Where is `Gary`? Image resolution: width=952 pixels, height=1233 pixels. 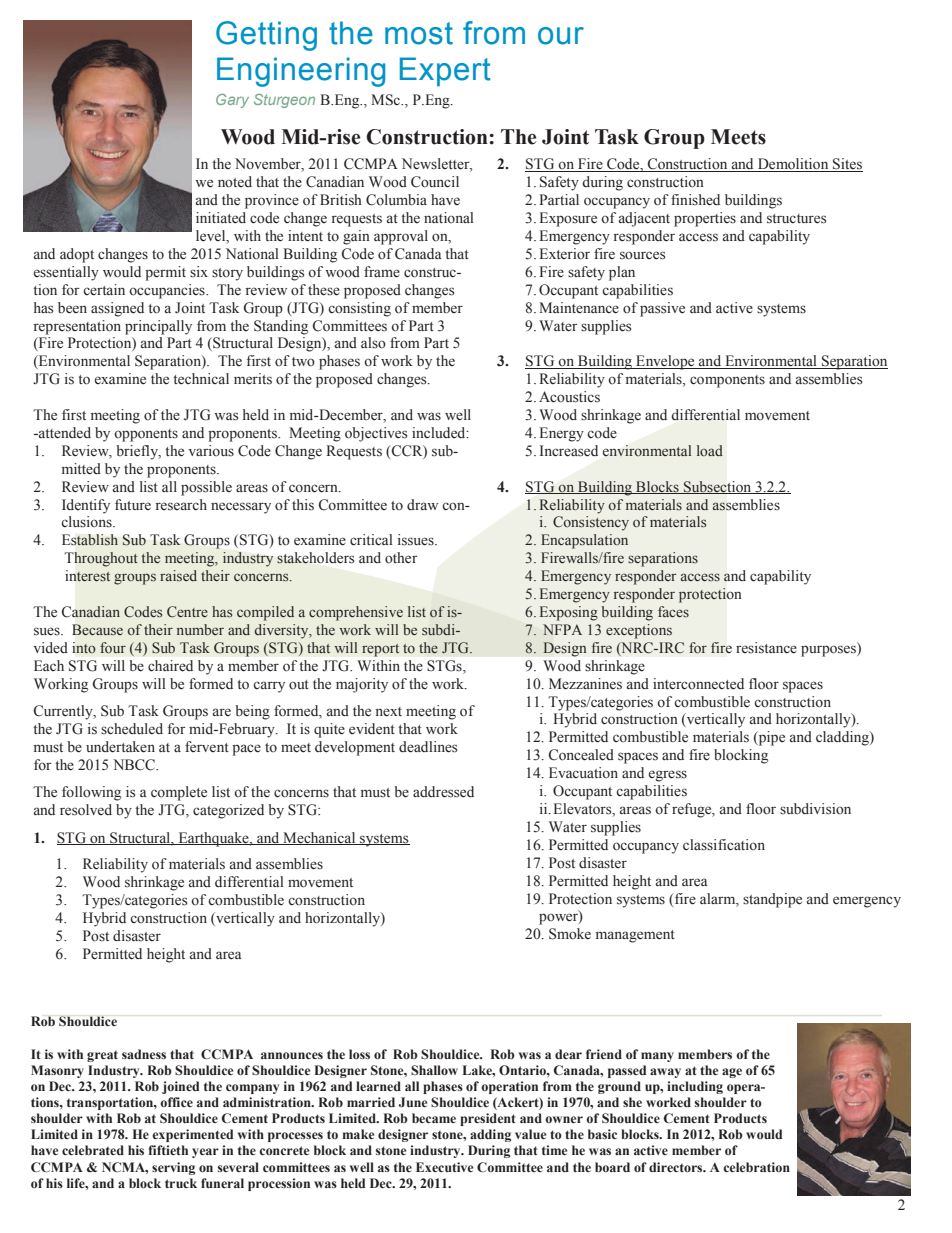
Gary is located at coordinates (232, 101).
